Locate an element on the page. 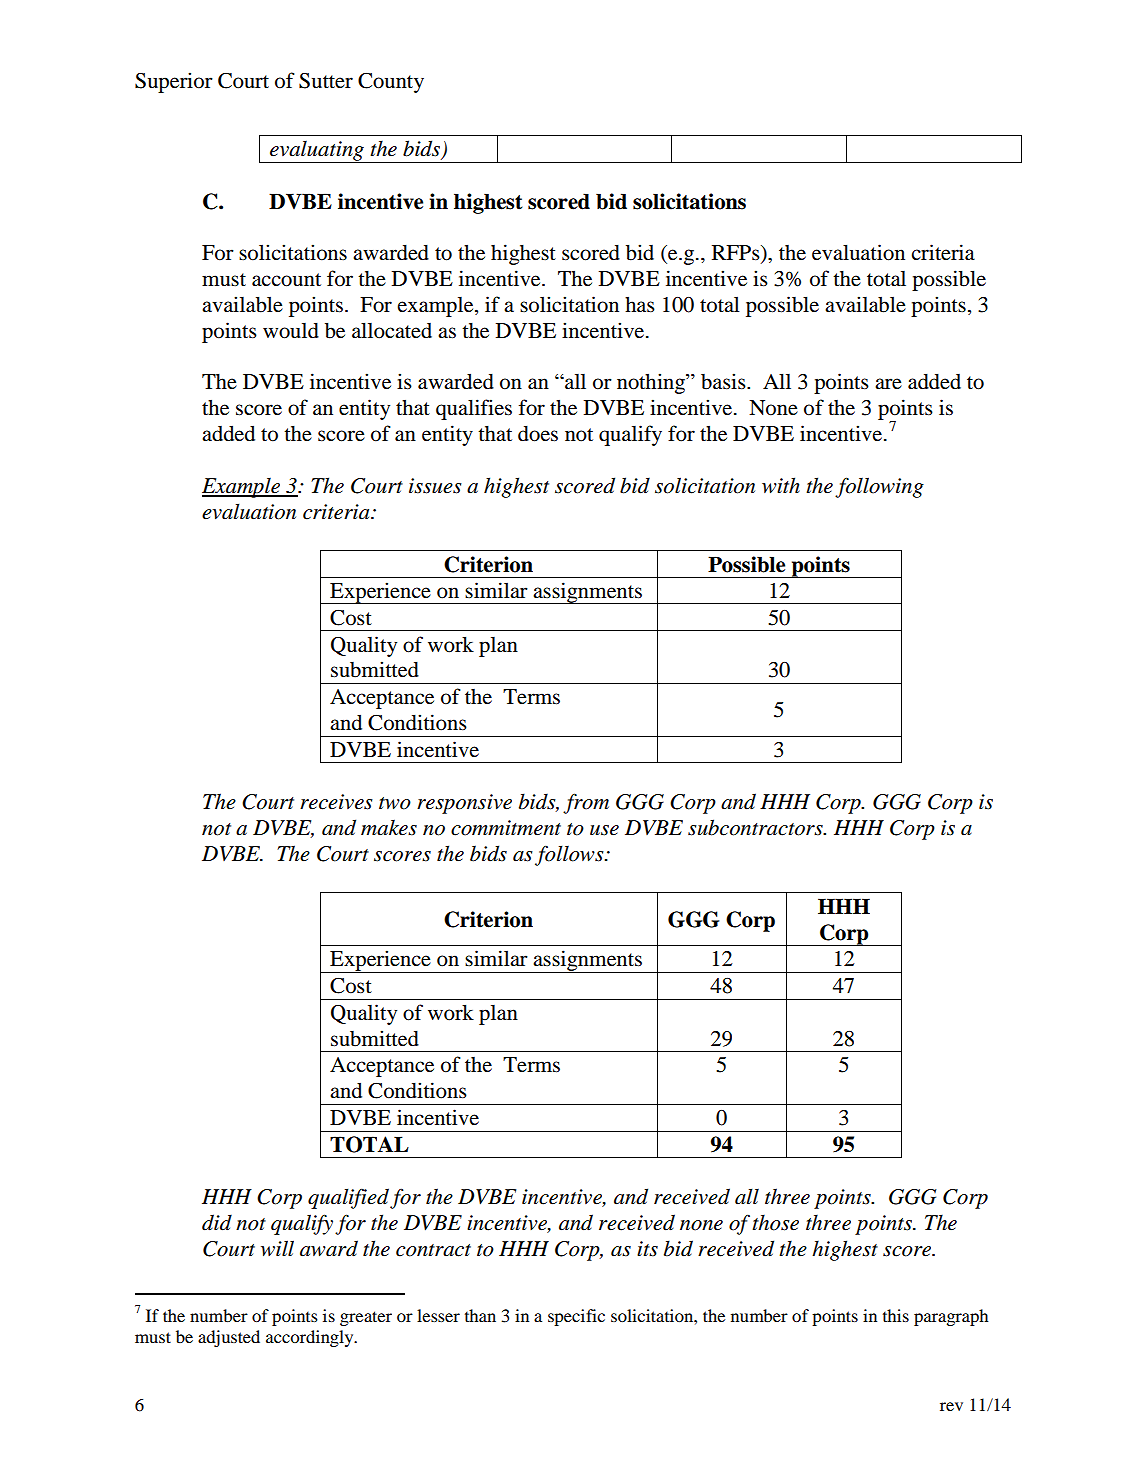  has is located at coordinates (640, 304).
